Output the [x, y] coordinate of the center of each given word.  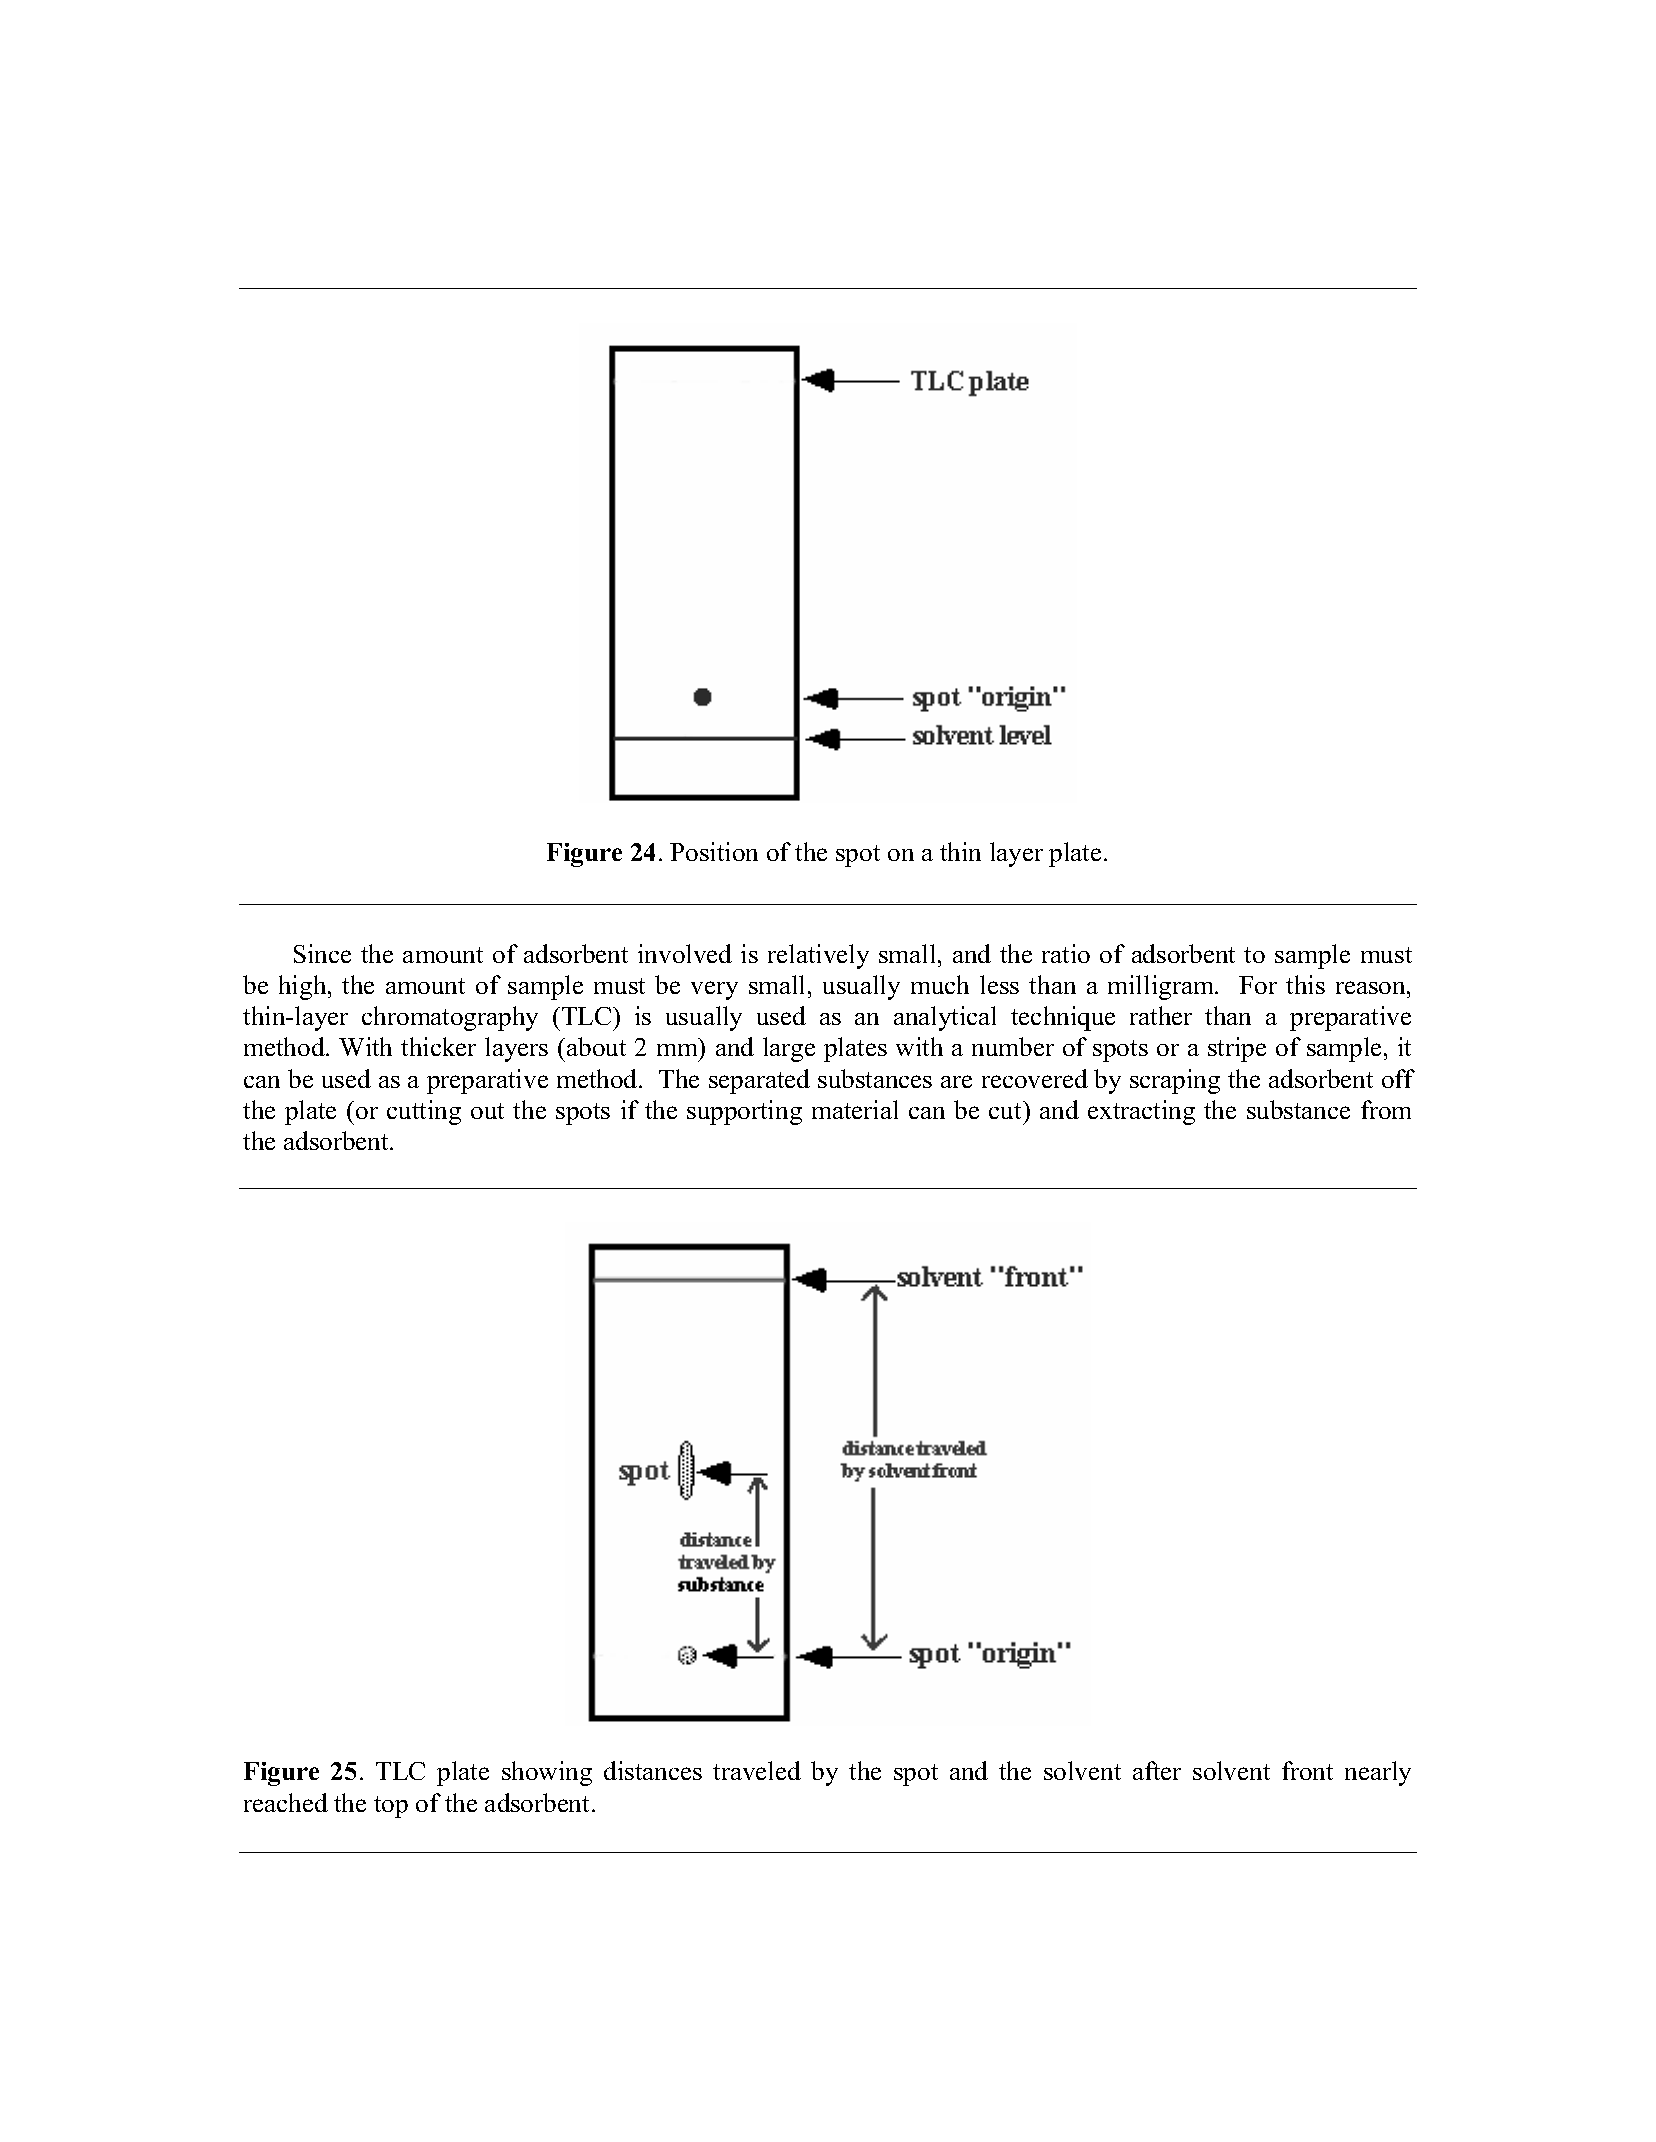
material [855, 1109]
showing [547, 1773]
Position [714, 851]
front [1307, 1770]
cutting [424, 1112]
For [1258, 985]
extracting [1141, 1112]
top [391, 1807]
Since [322, 953]
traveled [757, 1770]
